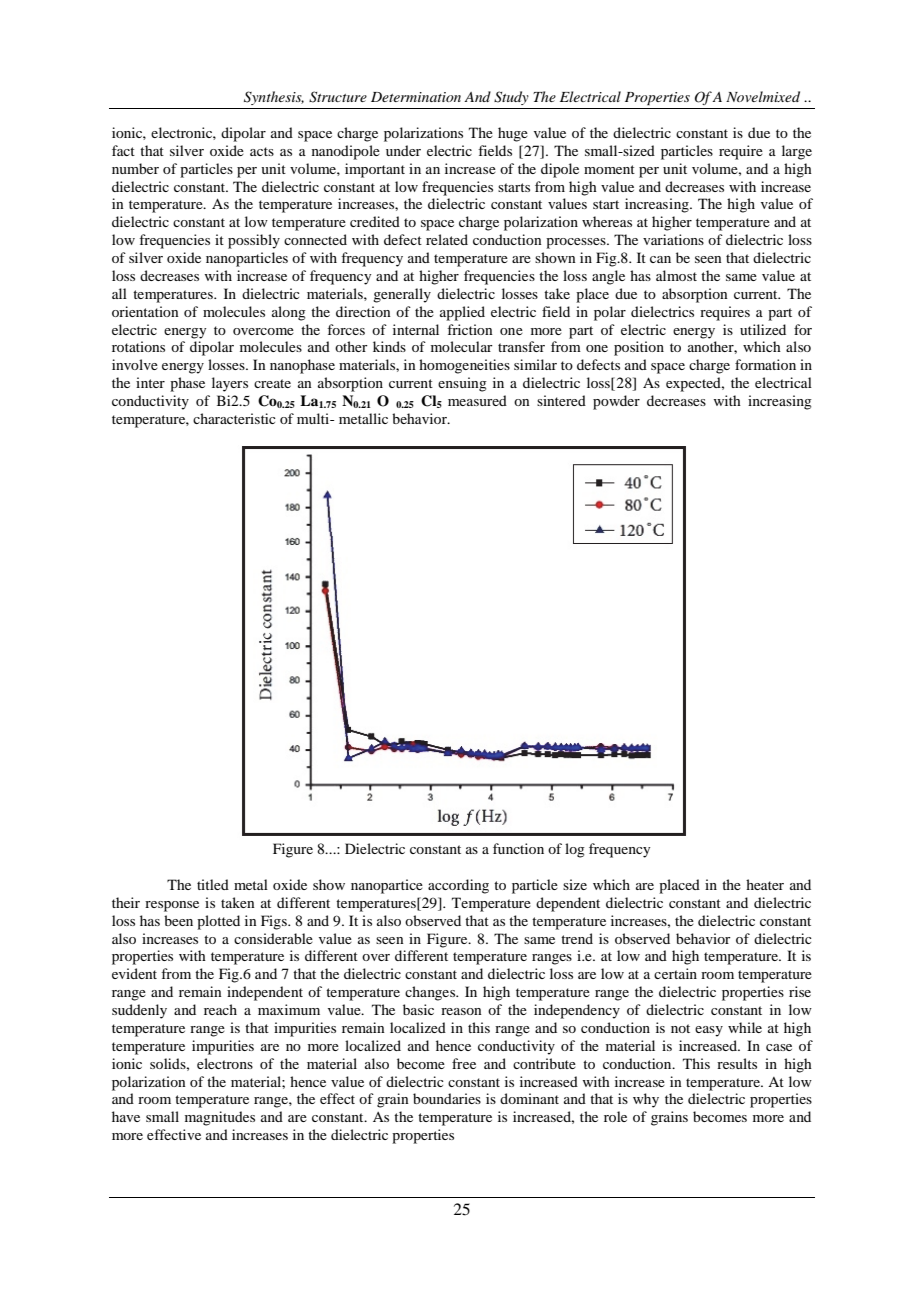 This screenshot has height=1307, width=924. Describe the element at coordinates (518, 848) in the screenshot. I see `function` at that location.
